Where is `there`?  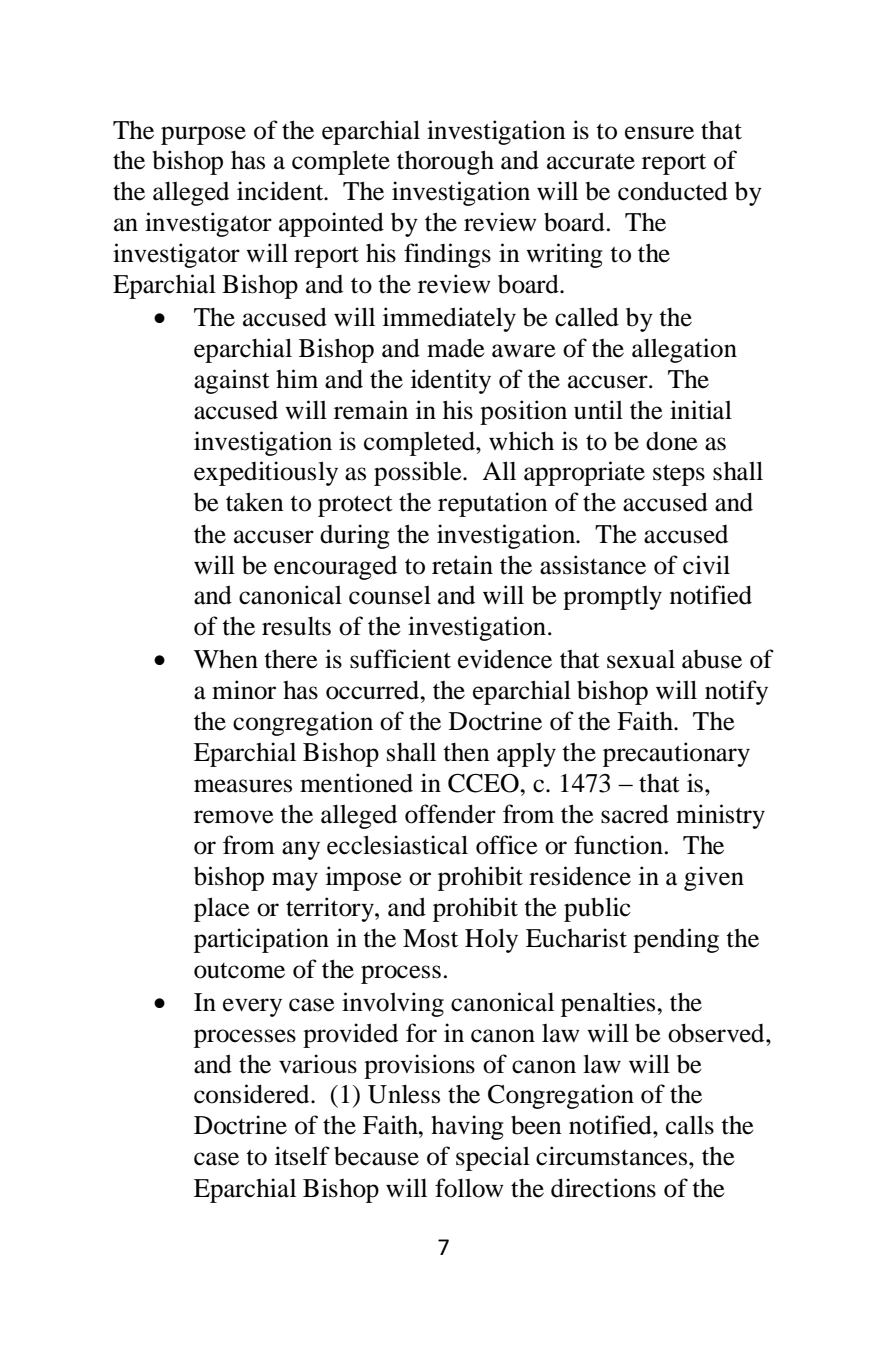
there is located at coordinates (291, 659).
